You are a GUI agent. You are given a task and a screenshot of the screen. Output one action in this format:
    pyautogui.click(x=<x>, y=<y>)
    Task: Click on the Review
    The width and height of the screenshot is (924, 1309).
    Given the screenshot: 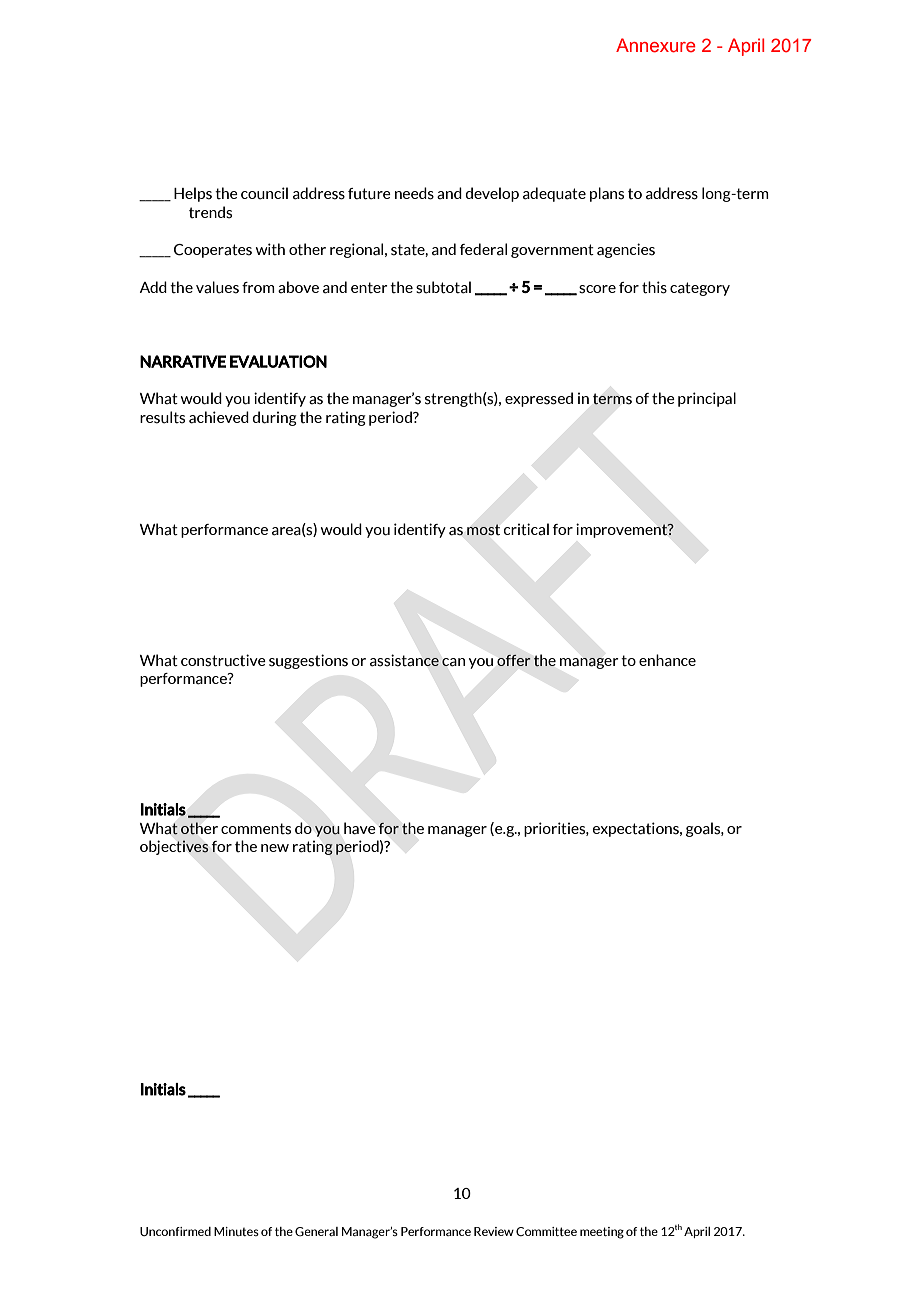 What is the action you would take?
    pyautogui.click(x=494, y=1231)
